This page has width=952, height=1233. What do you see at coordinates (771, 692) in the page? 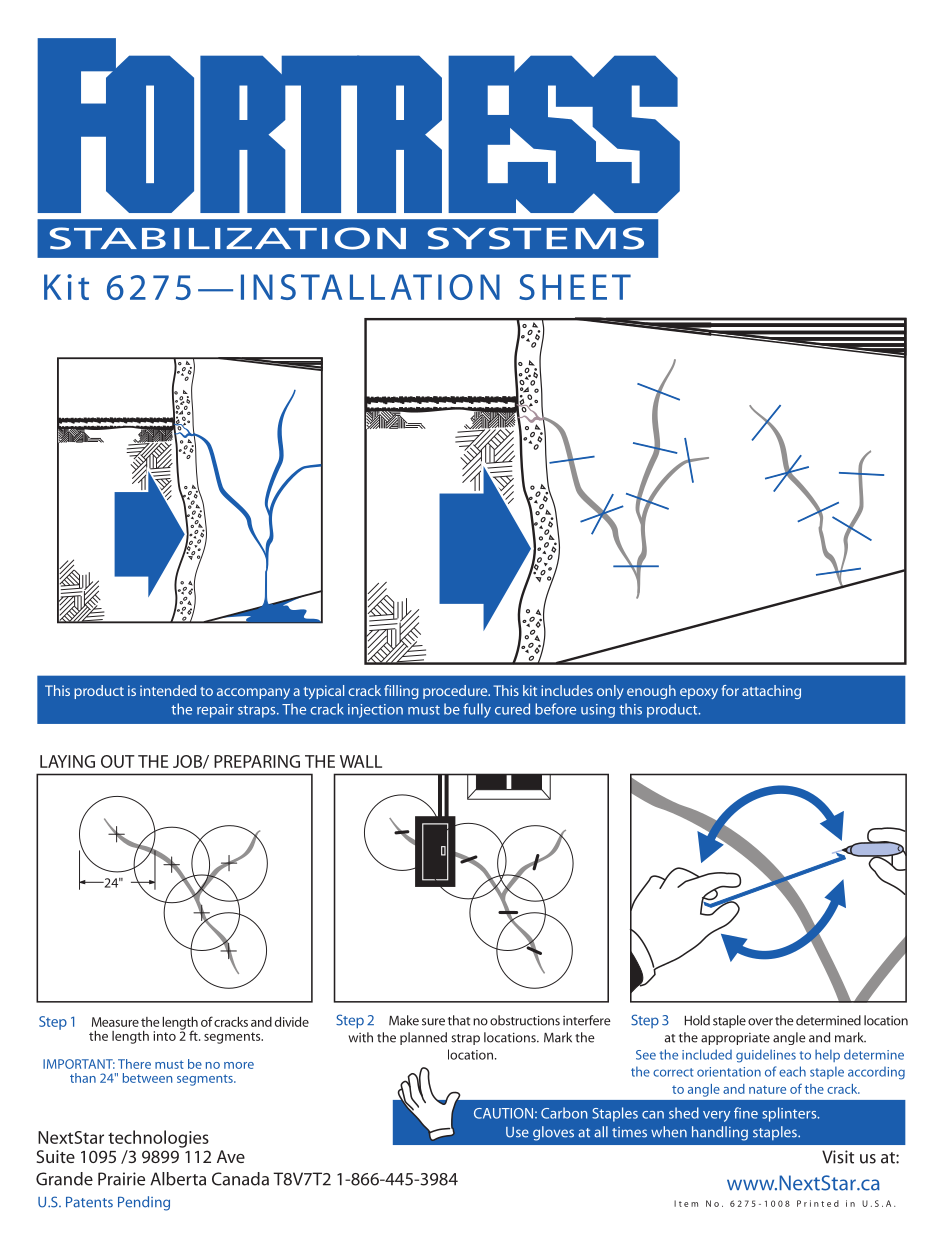
I see `attaching` at bounding box center [771, 692].
